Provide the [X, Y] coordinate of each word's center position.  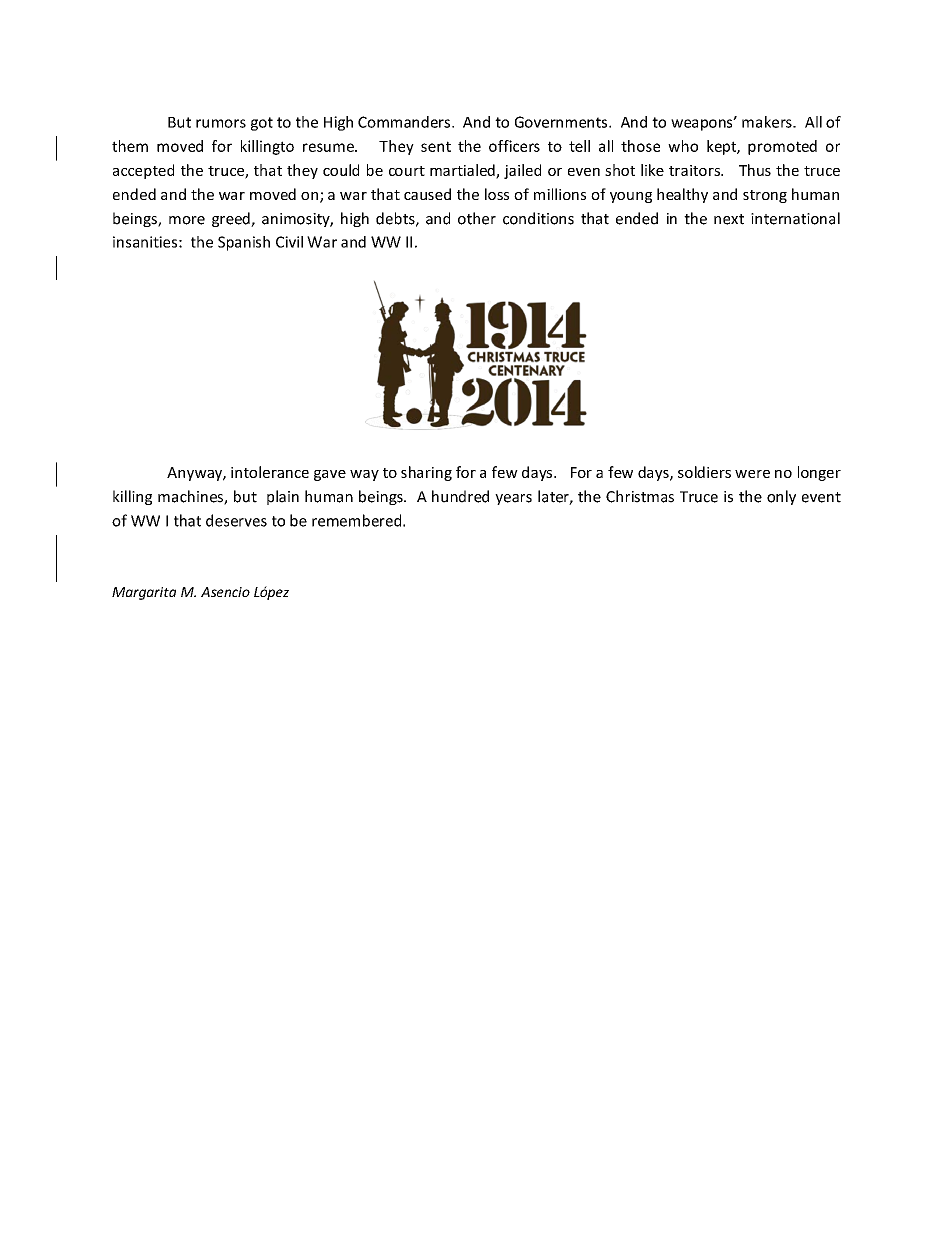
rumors [221, 123]
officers [514, 146]
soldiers [704, 472]
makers [768, 122]
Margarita [144, 593]
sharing [426, 473]
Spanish [244, 243]
